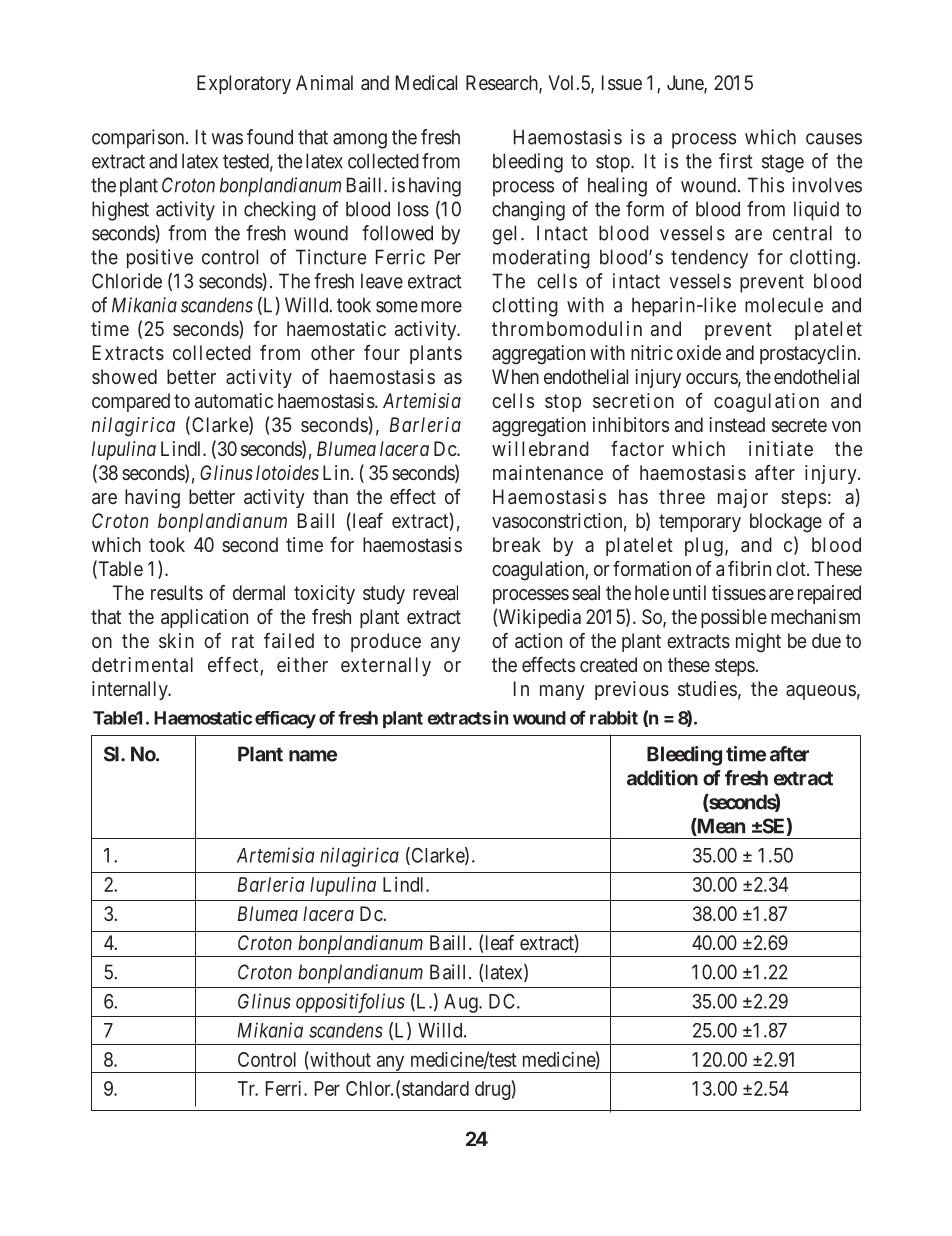 The width and height of the screenshot is (952, 1236). I want to click on was, so click(227, 139).
